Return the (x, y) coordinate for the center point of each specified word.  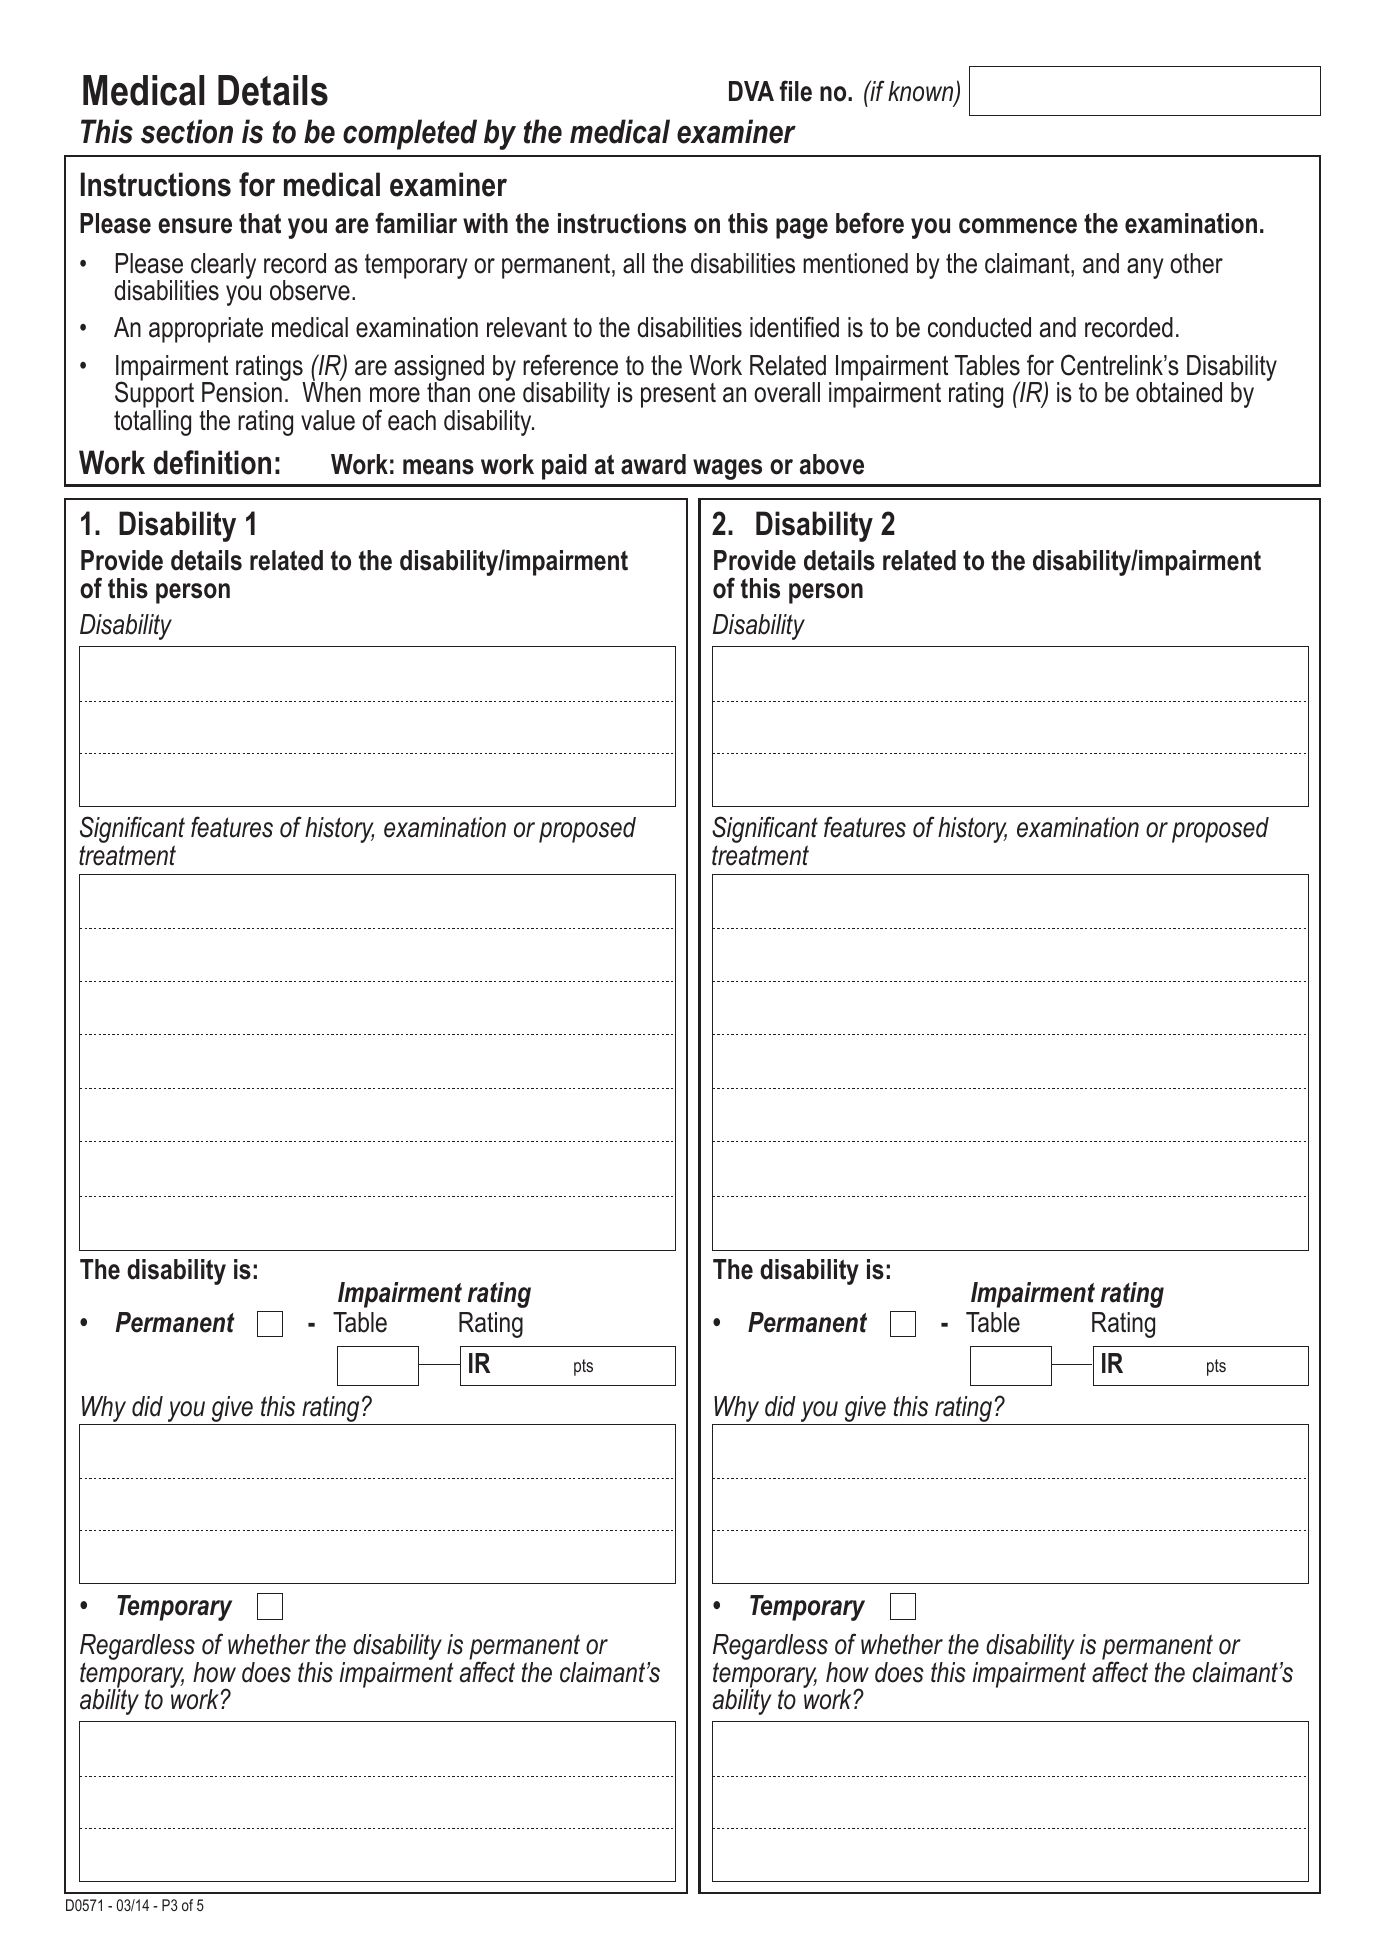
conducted (979, 327)
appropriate (206, 330)
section (187, 131)
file (795, 91)
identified (794, 327)
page (802, 228)
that (260, 223)
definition (212, 462)
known (922, 92)
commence (1018, 226)
